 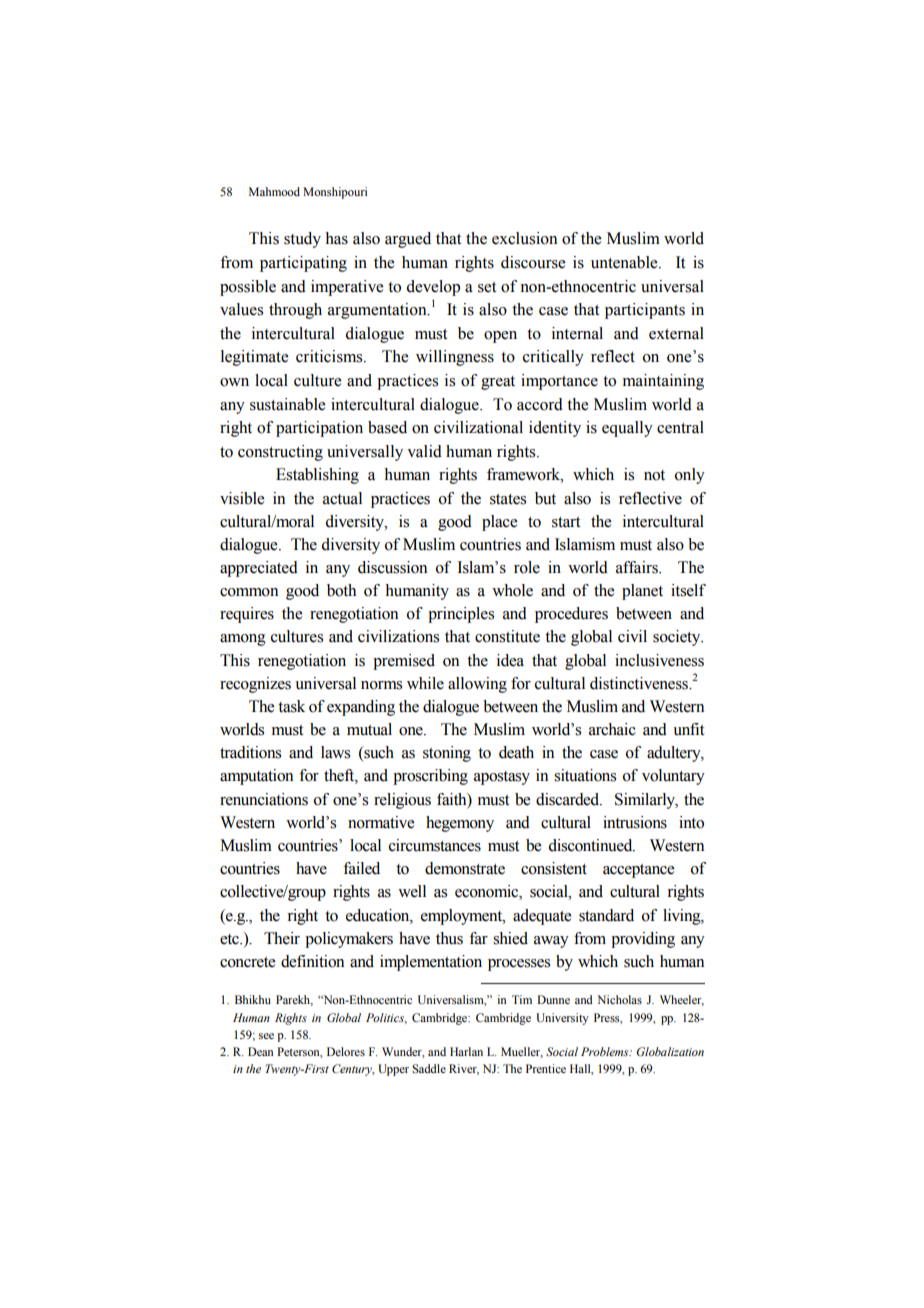 I want to click on requires, so click(x=247, y=615).
